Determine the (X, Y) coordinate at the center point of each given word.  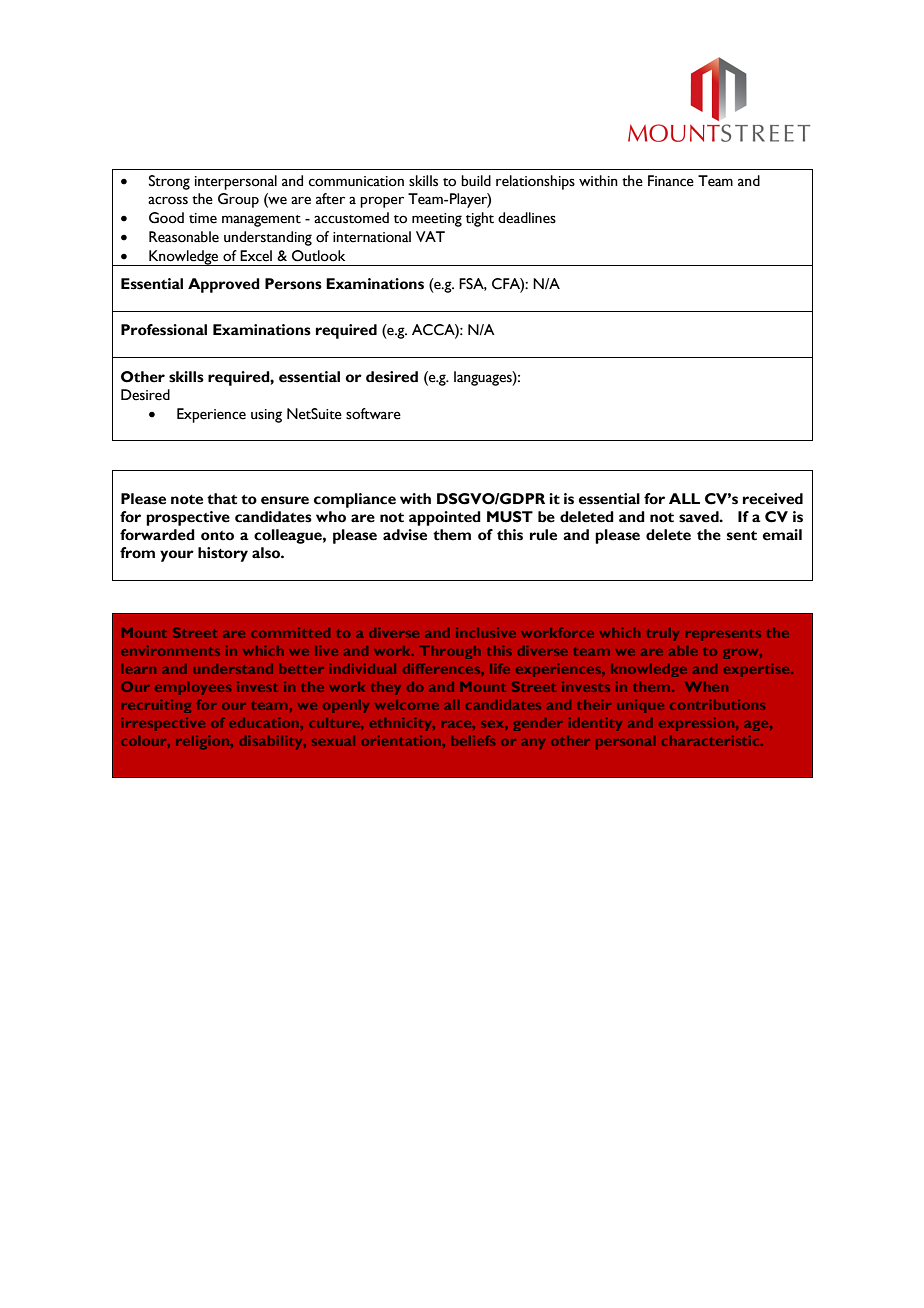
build (476, 181)
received (773, 499)
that (222, 499)
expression (698, 724)
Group (238, 200)
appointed (445, 518)
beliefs (473, 740)
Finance (671, 181)
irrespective (163, 724)
